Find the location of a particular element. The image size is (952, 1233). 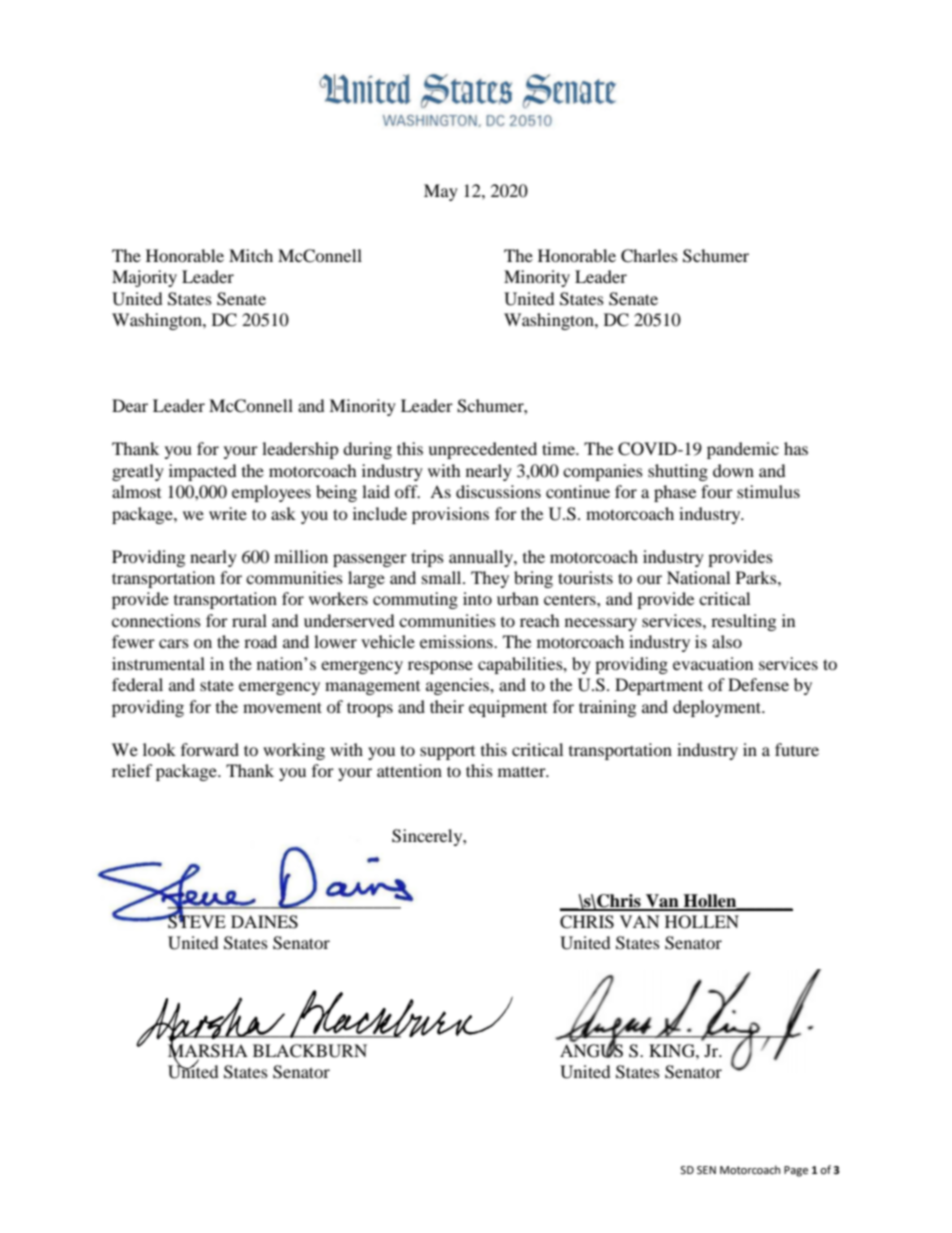

MARSHA is located at coordinates (208, 1050).
